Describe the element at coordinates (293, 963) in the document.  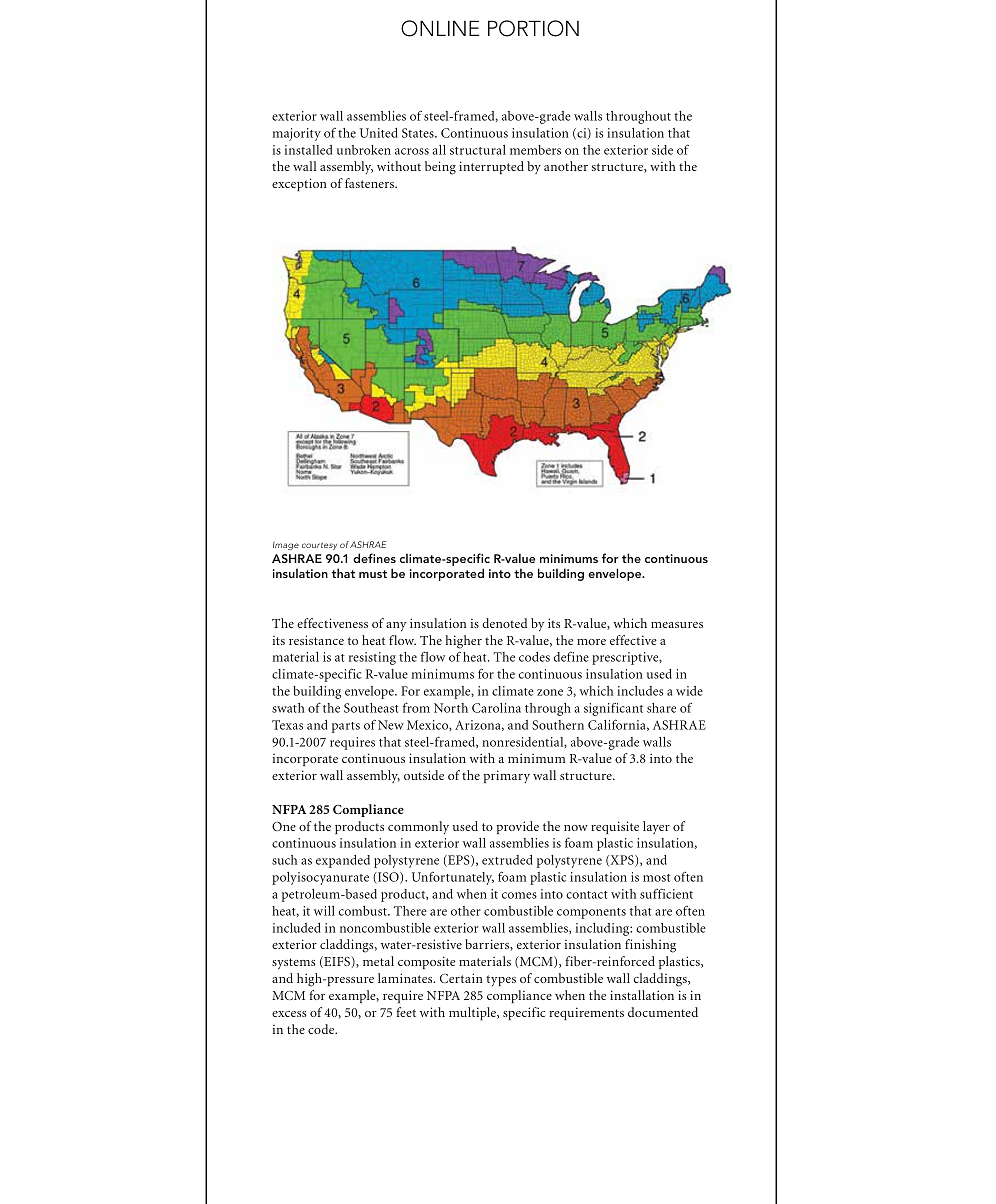
I see `systems` at that location.
